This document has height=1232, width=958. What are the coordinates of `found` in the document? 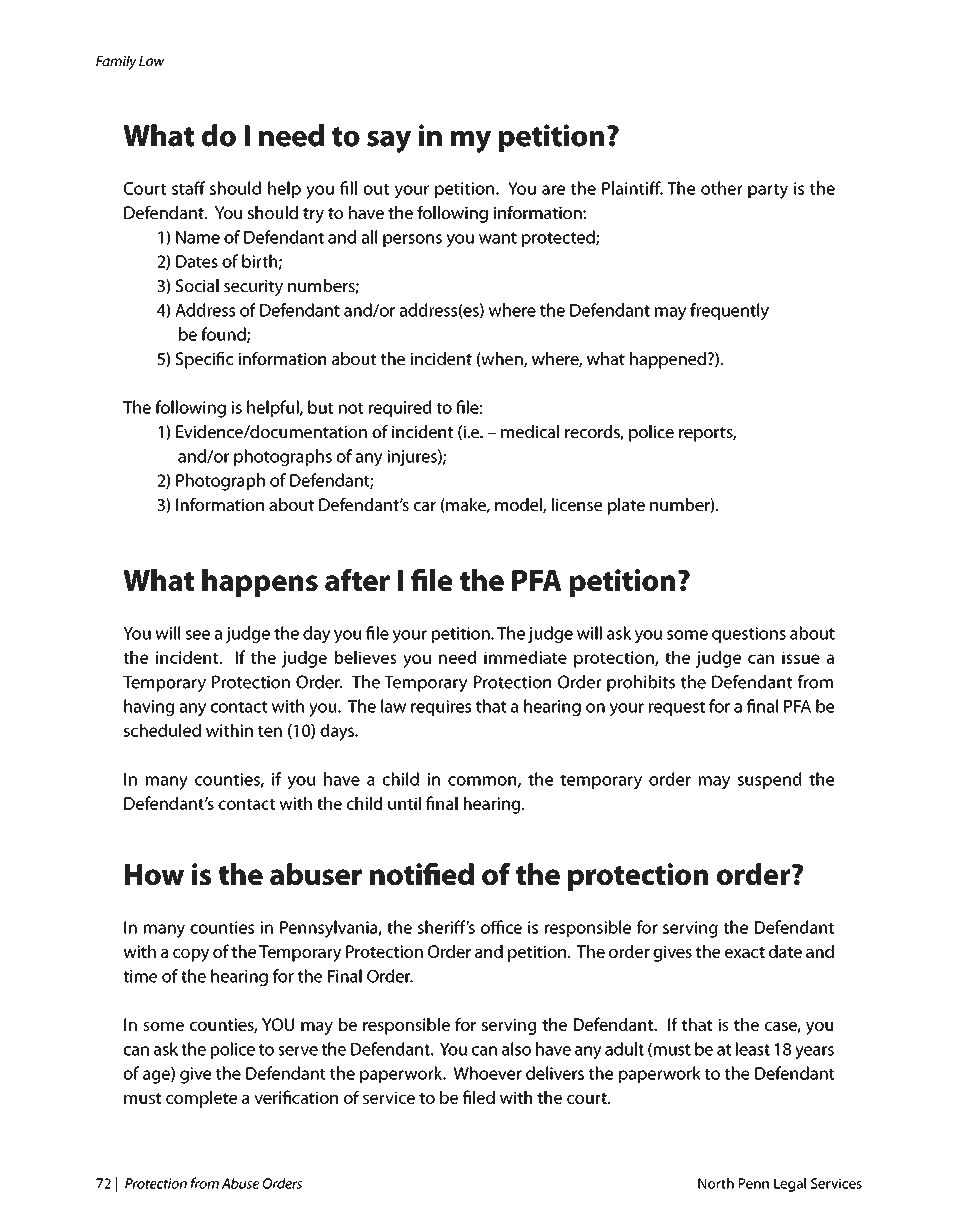 It's located at (224, 335).
